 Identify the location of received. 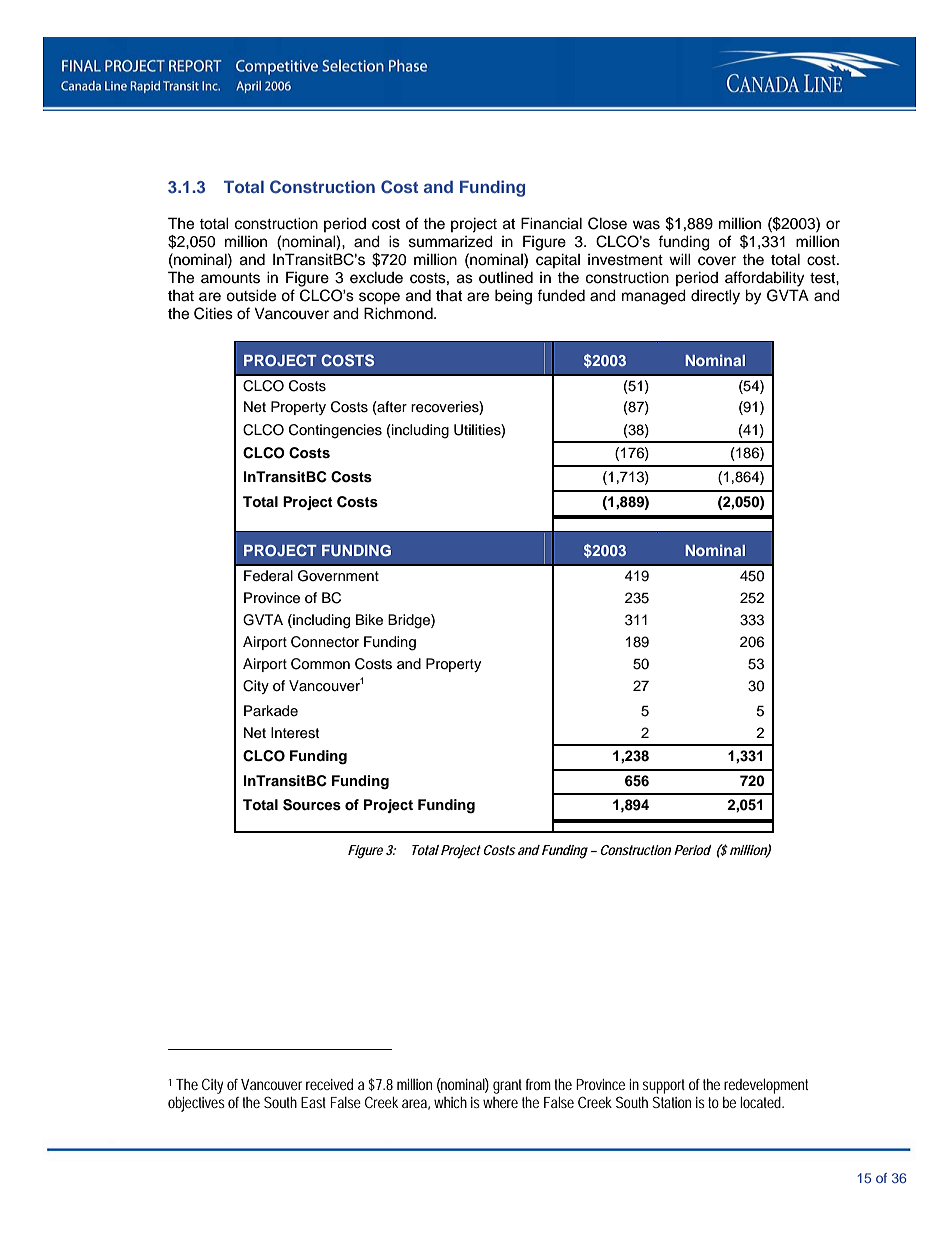
(329, 1084).
